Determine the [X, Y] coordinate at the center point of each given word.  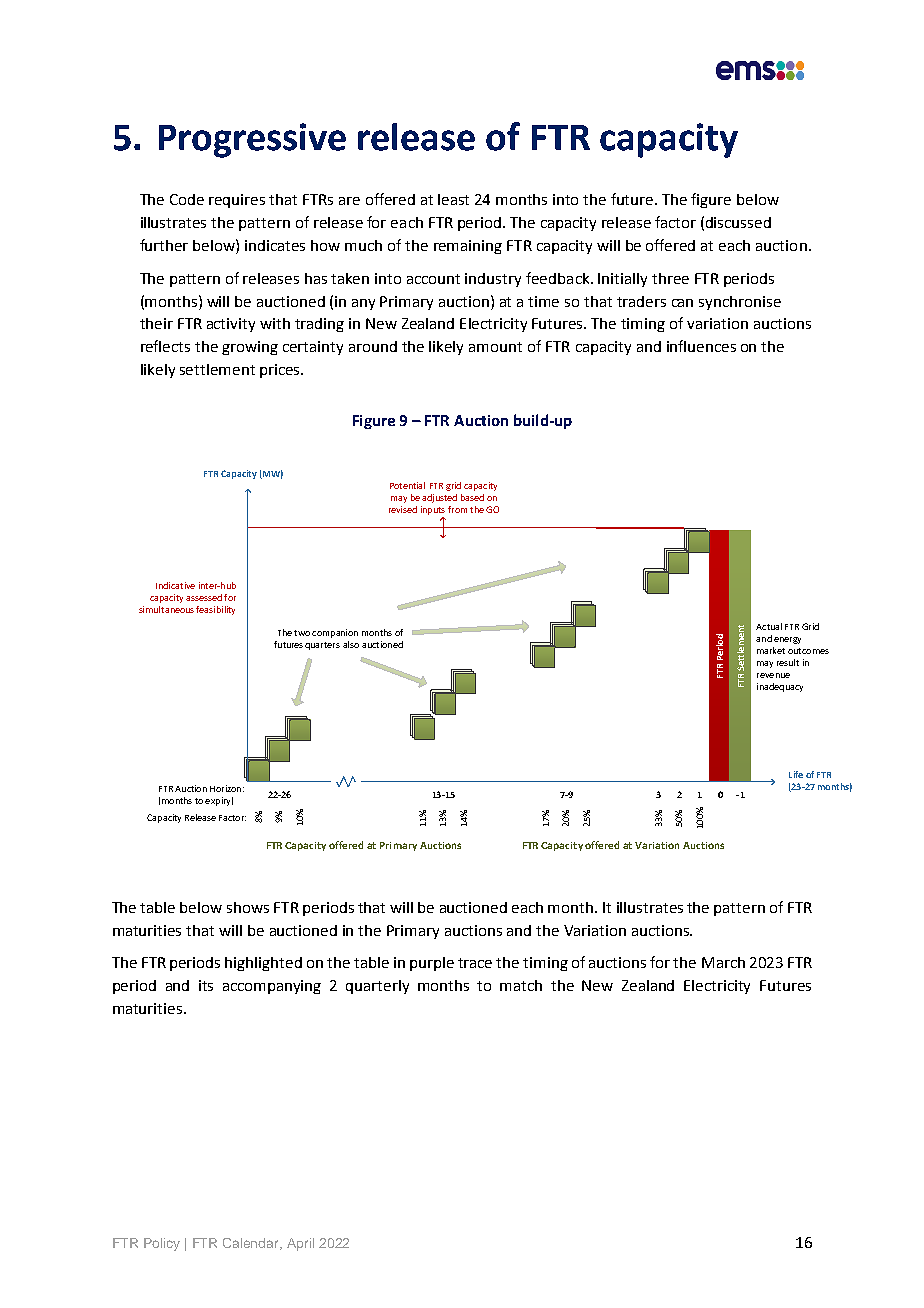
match [521, 985]
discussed [738, 222]
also [351, 644]
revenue [773, 675]
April [300, 1244]
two [302, 633]
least [453, 199]
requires [237, 201]
